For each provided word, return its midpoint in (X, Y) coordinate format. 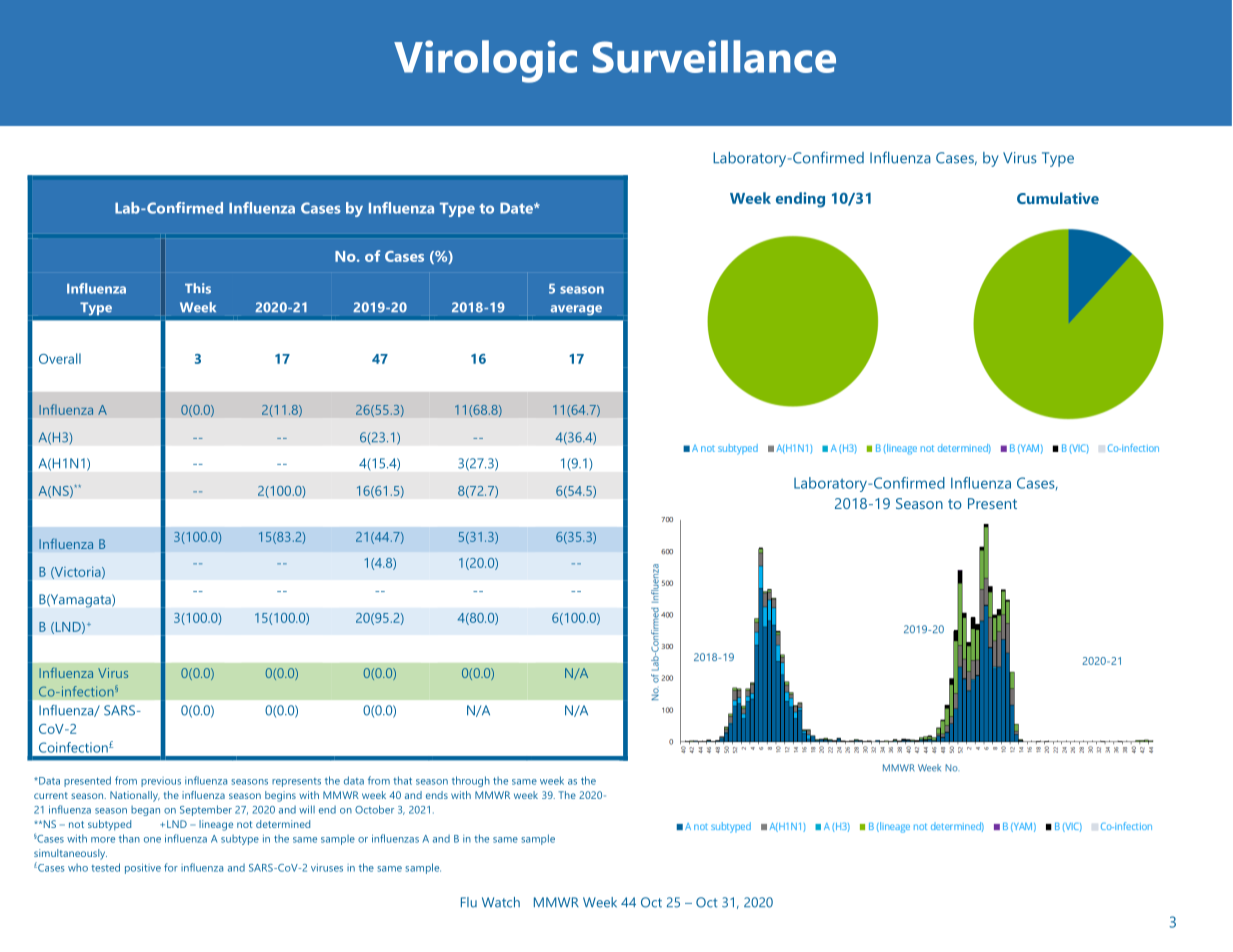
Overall (60, 358)
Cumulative (1058, 198)
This (198, 288)
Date (517, 208)
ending (800, 200)
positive (143, 868)
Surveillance (714, 56)
